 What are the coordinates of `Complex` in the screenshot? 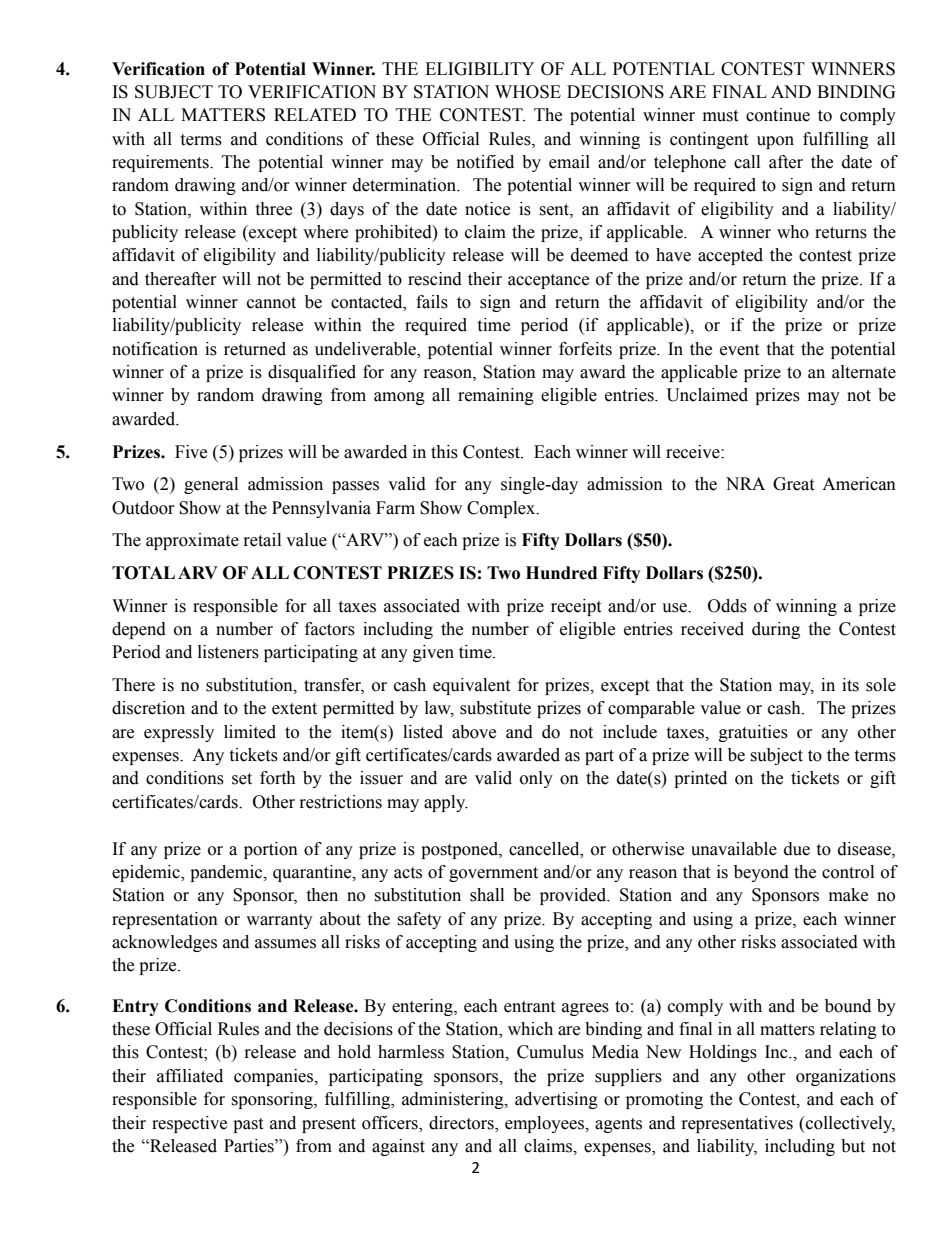 It's located at (502, 509).
